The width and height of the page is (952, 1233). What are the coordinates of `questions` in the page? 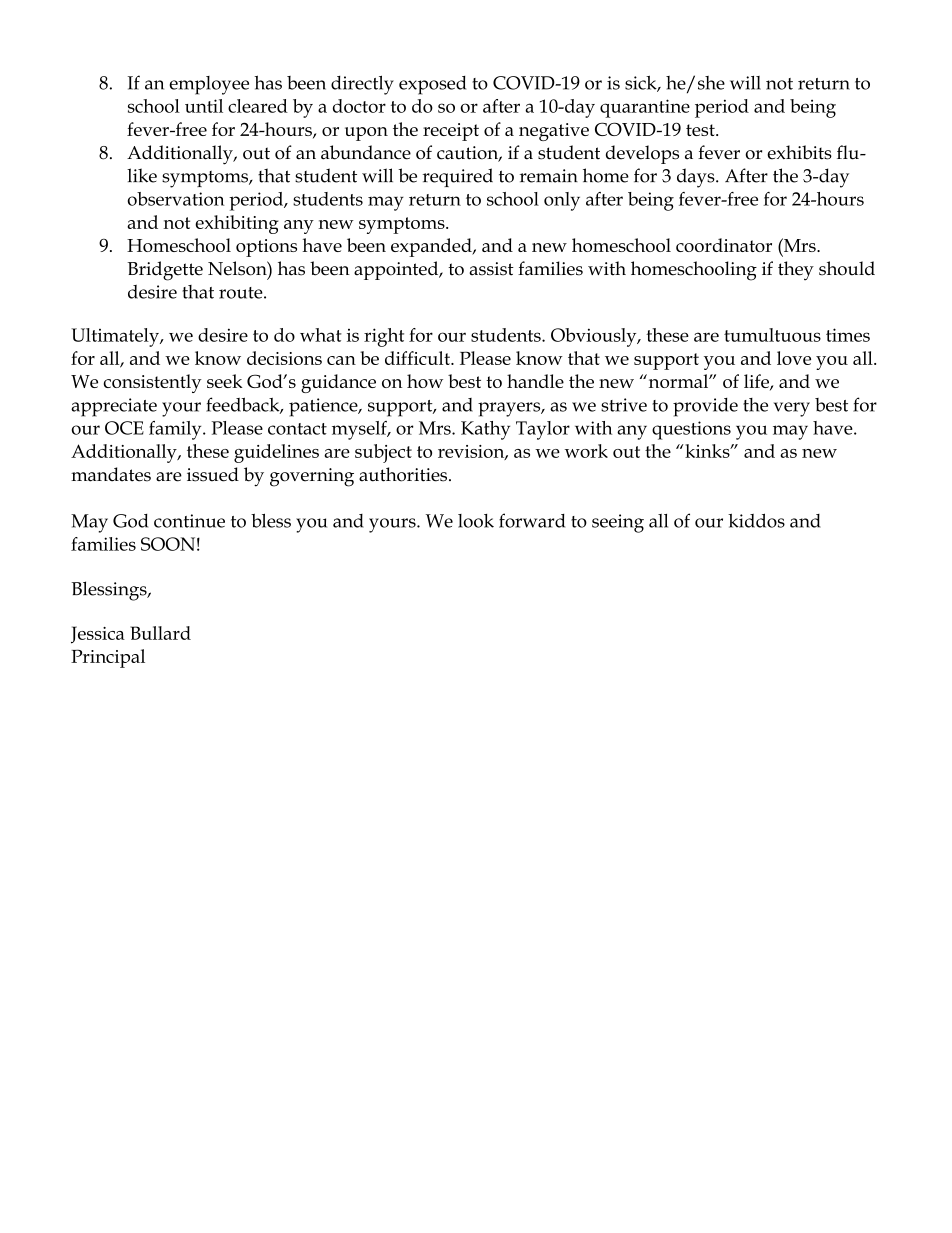 It's located at (691, 430).
